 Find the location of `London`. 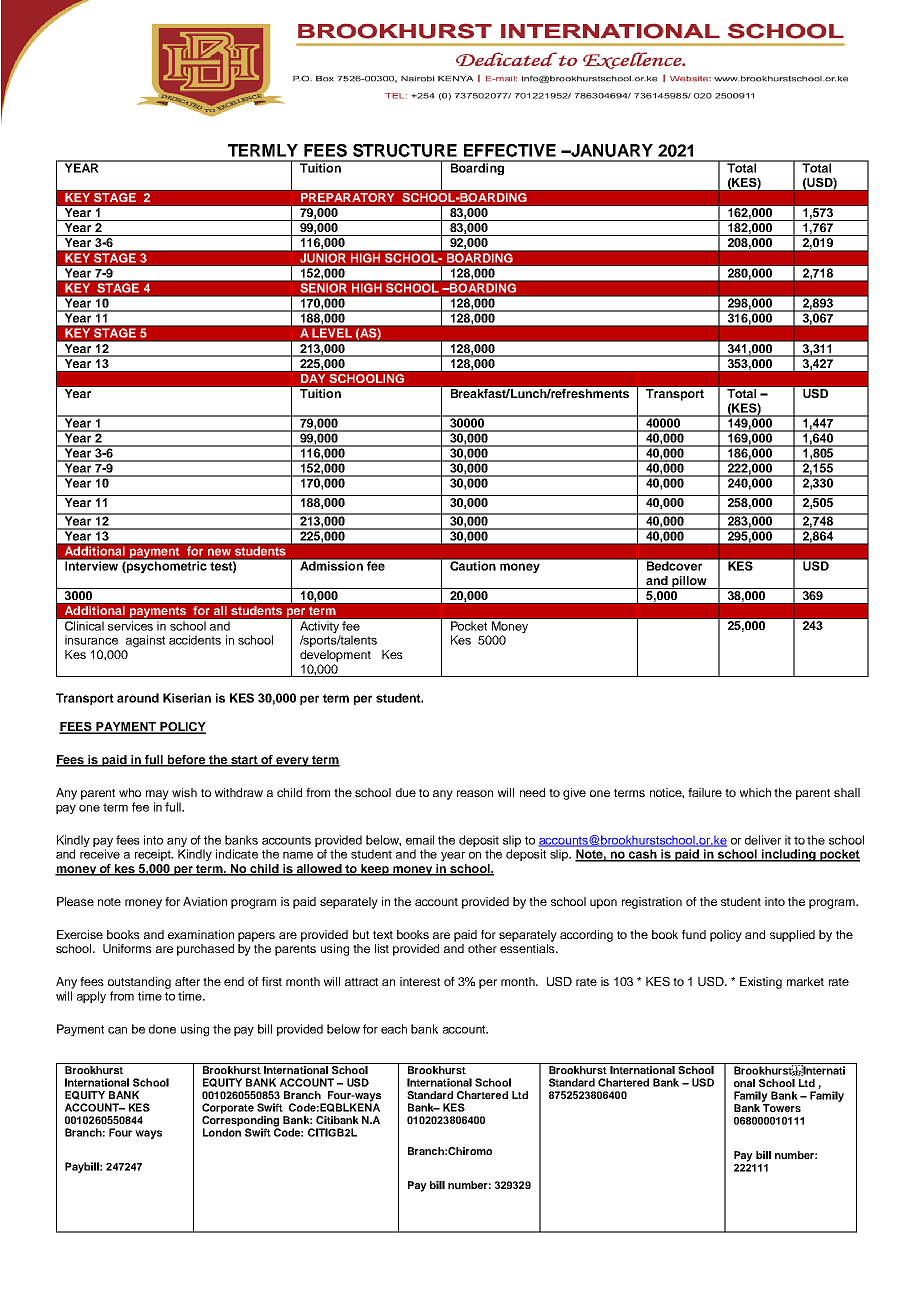

London is located at coordinates (222, 1132).
